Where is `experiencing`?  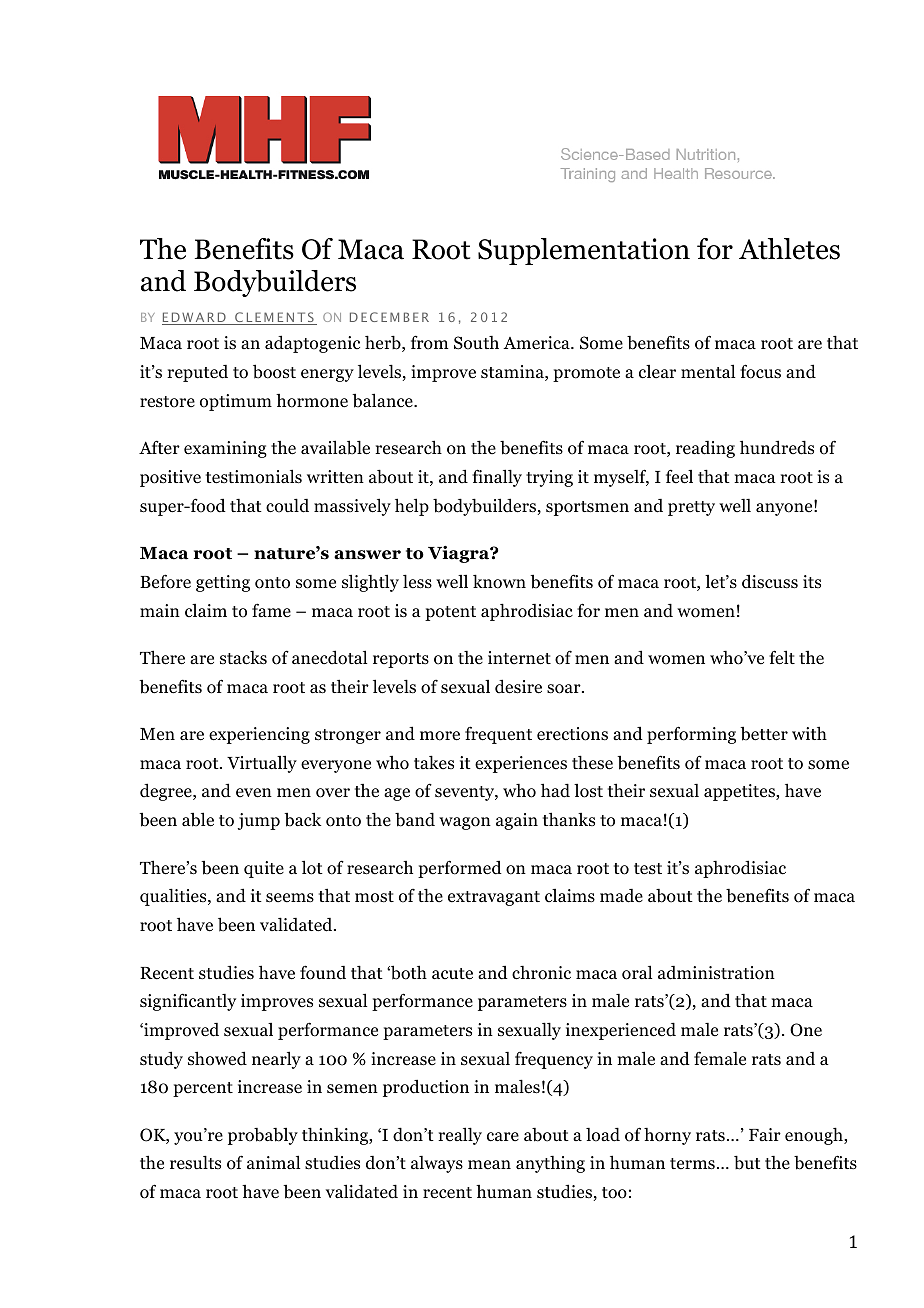
experiencing is located at coordinates (259, 735).
